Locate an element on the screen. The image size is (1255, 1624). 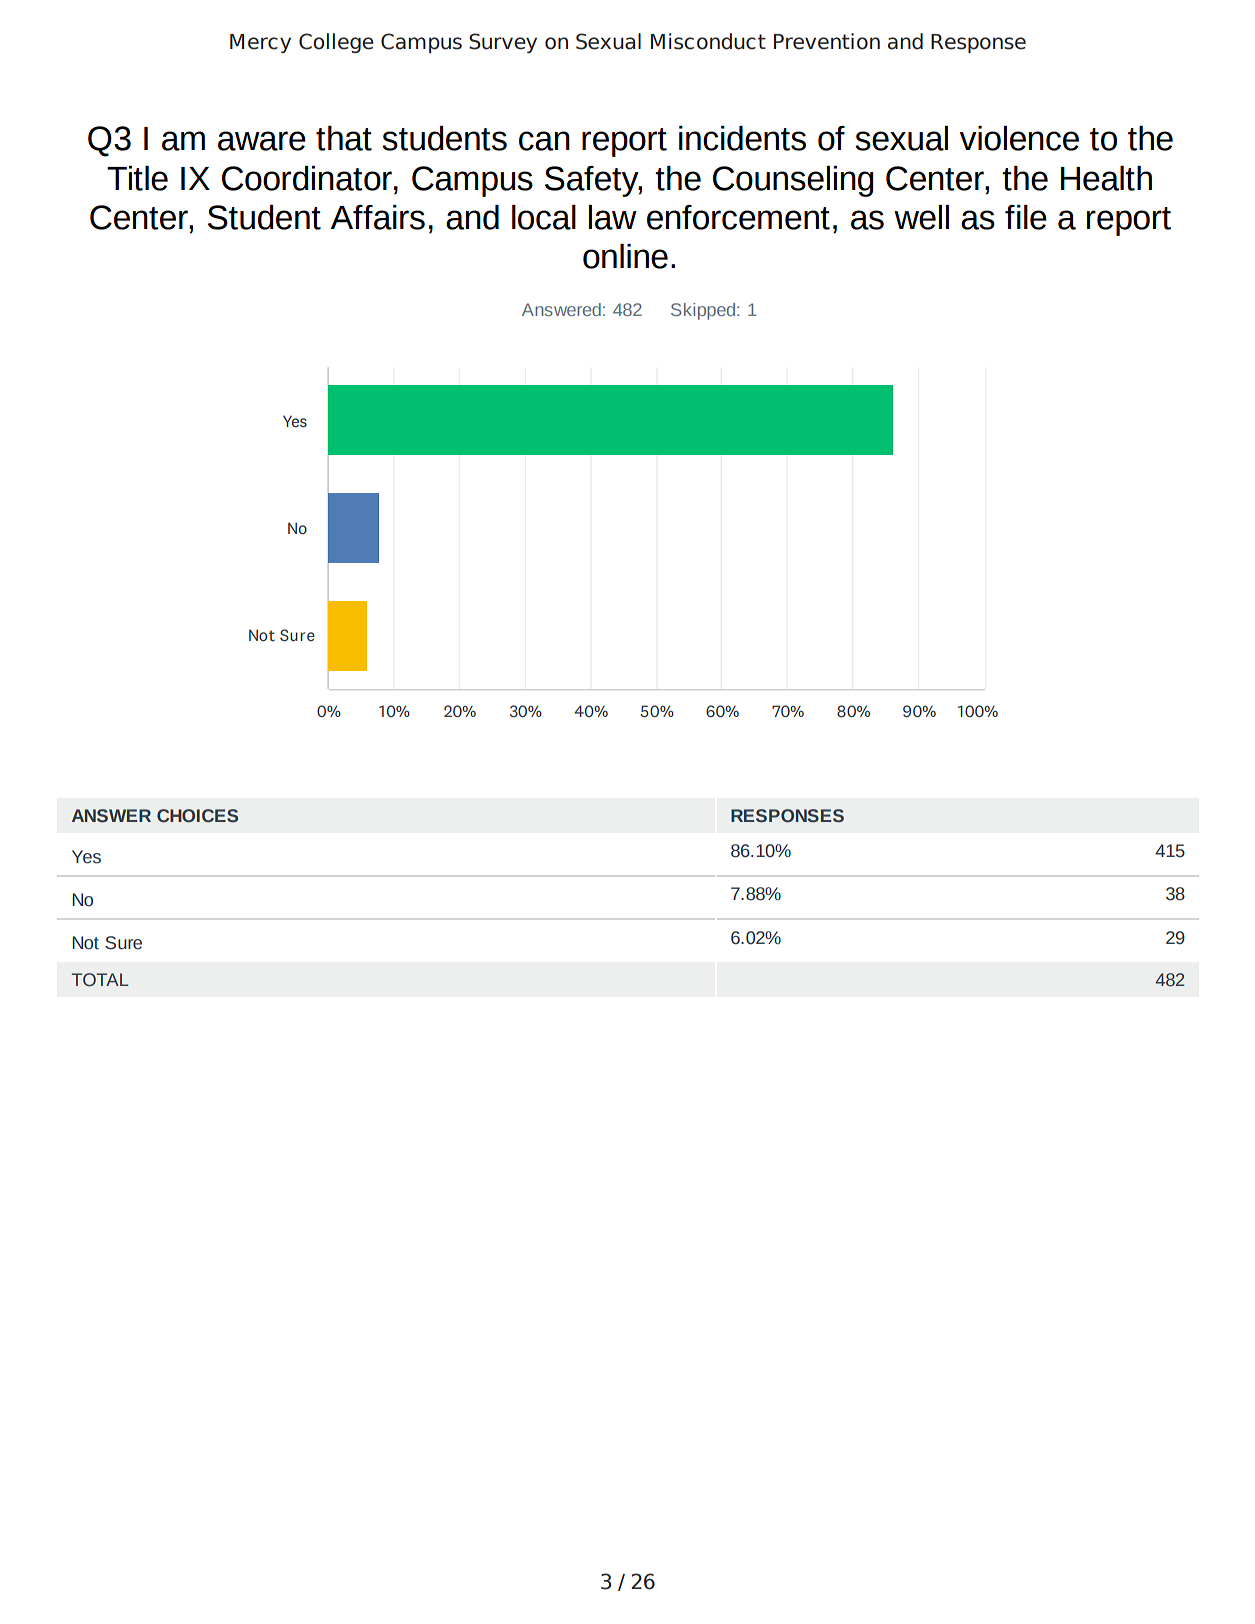
TOTAL is located at coordinates (100, 980).
